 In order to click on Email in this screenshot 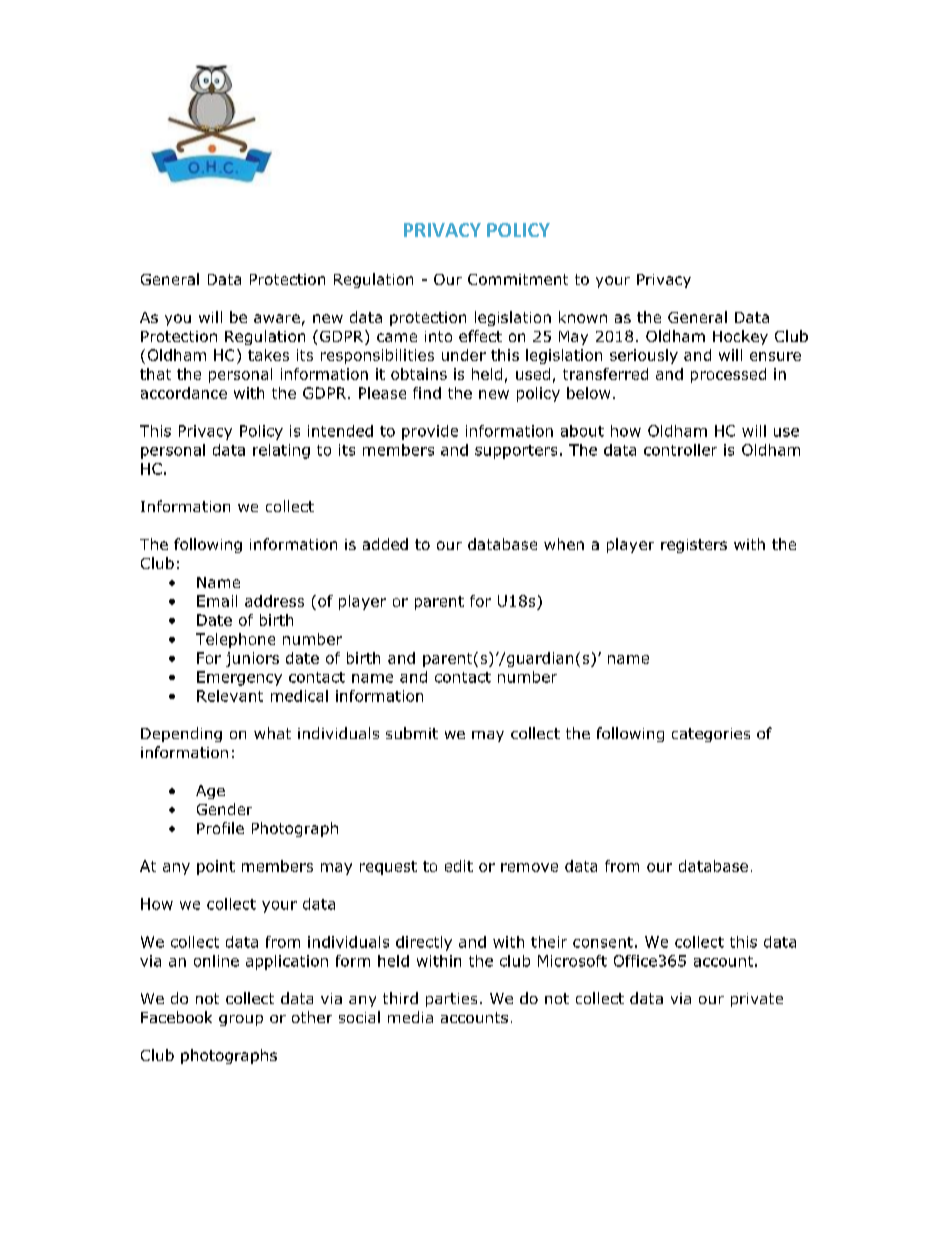, I will do `click(217, 601)`.
